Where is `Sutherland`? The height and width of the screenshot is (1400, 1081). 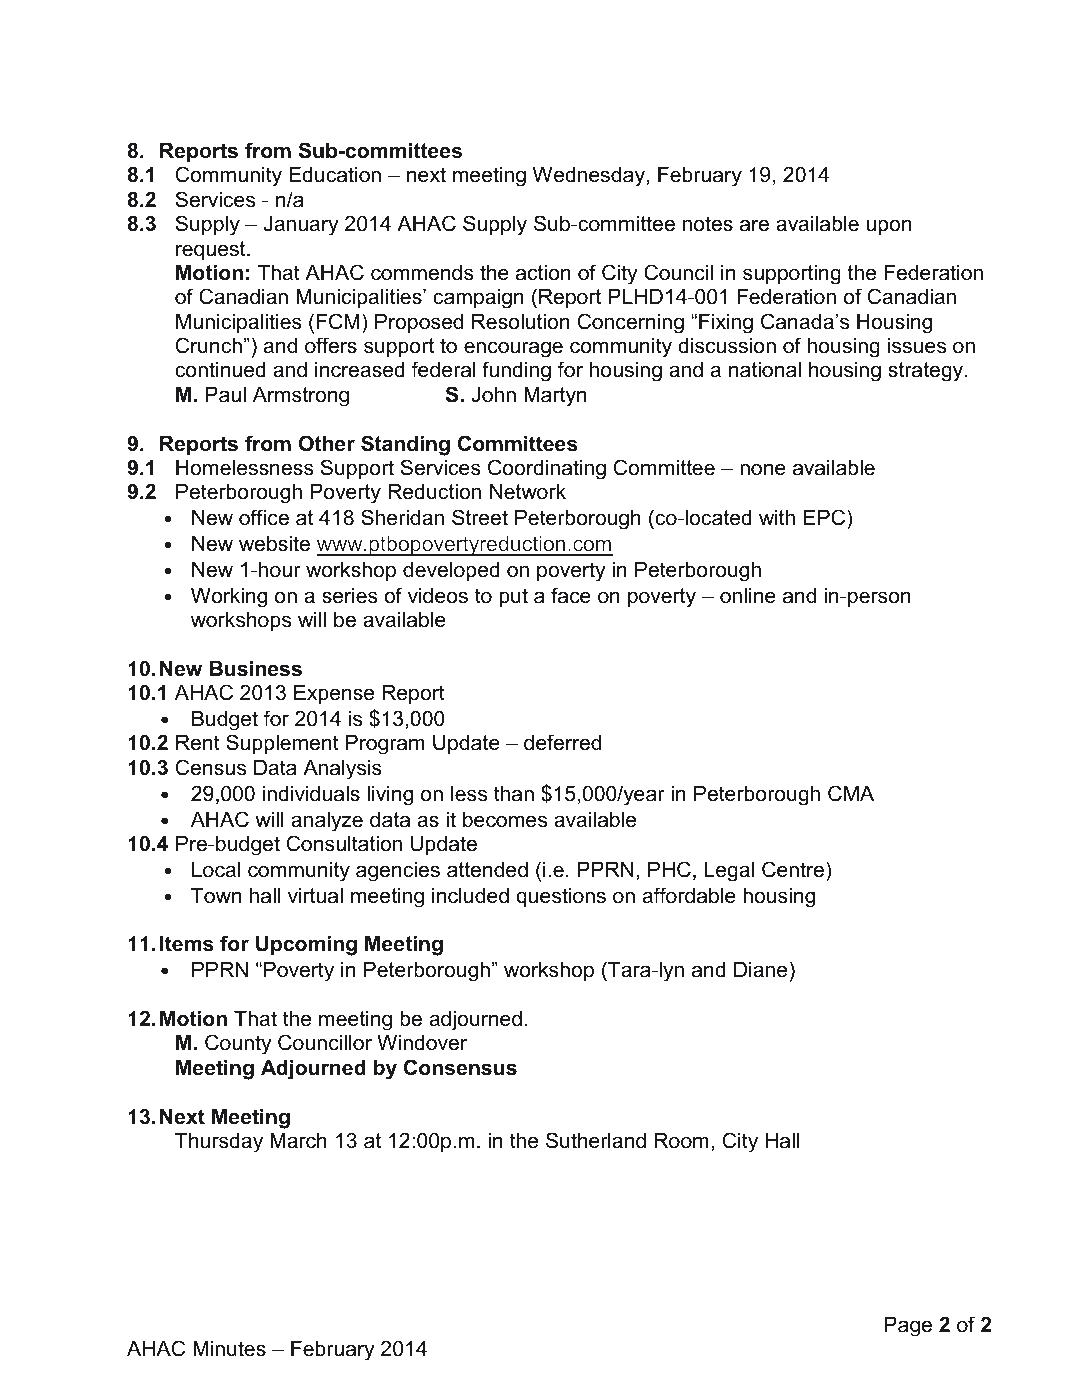
Sutherland is located at coordinates (596, 1140).
